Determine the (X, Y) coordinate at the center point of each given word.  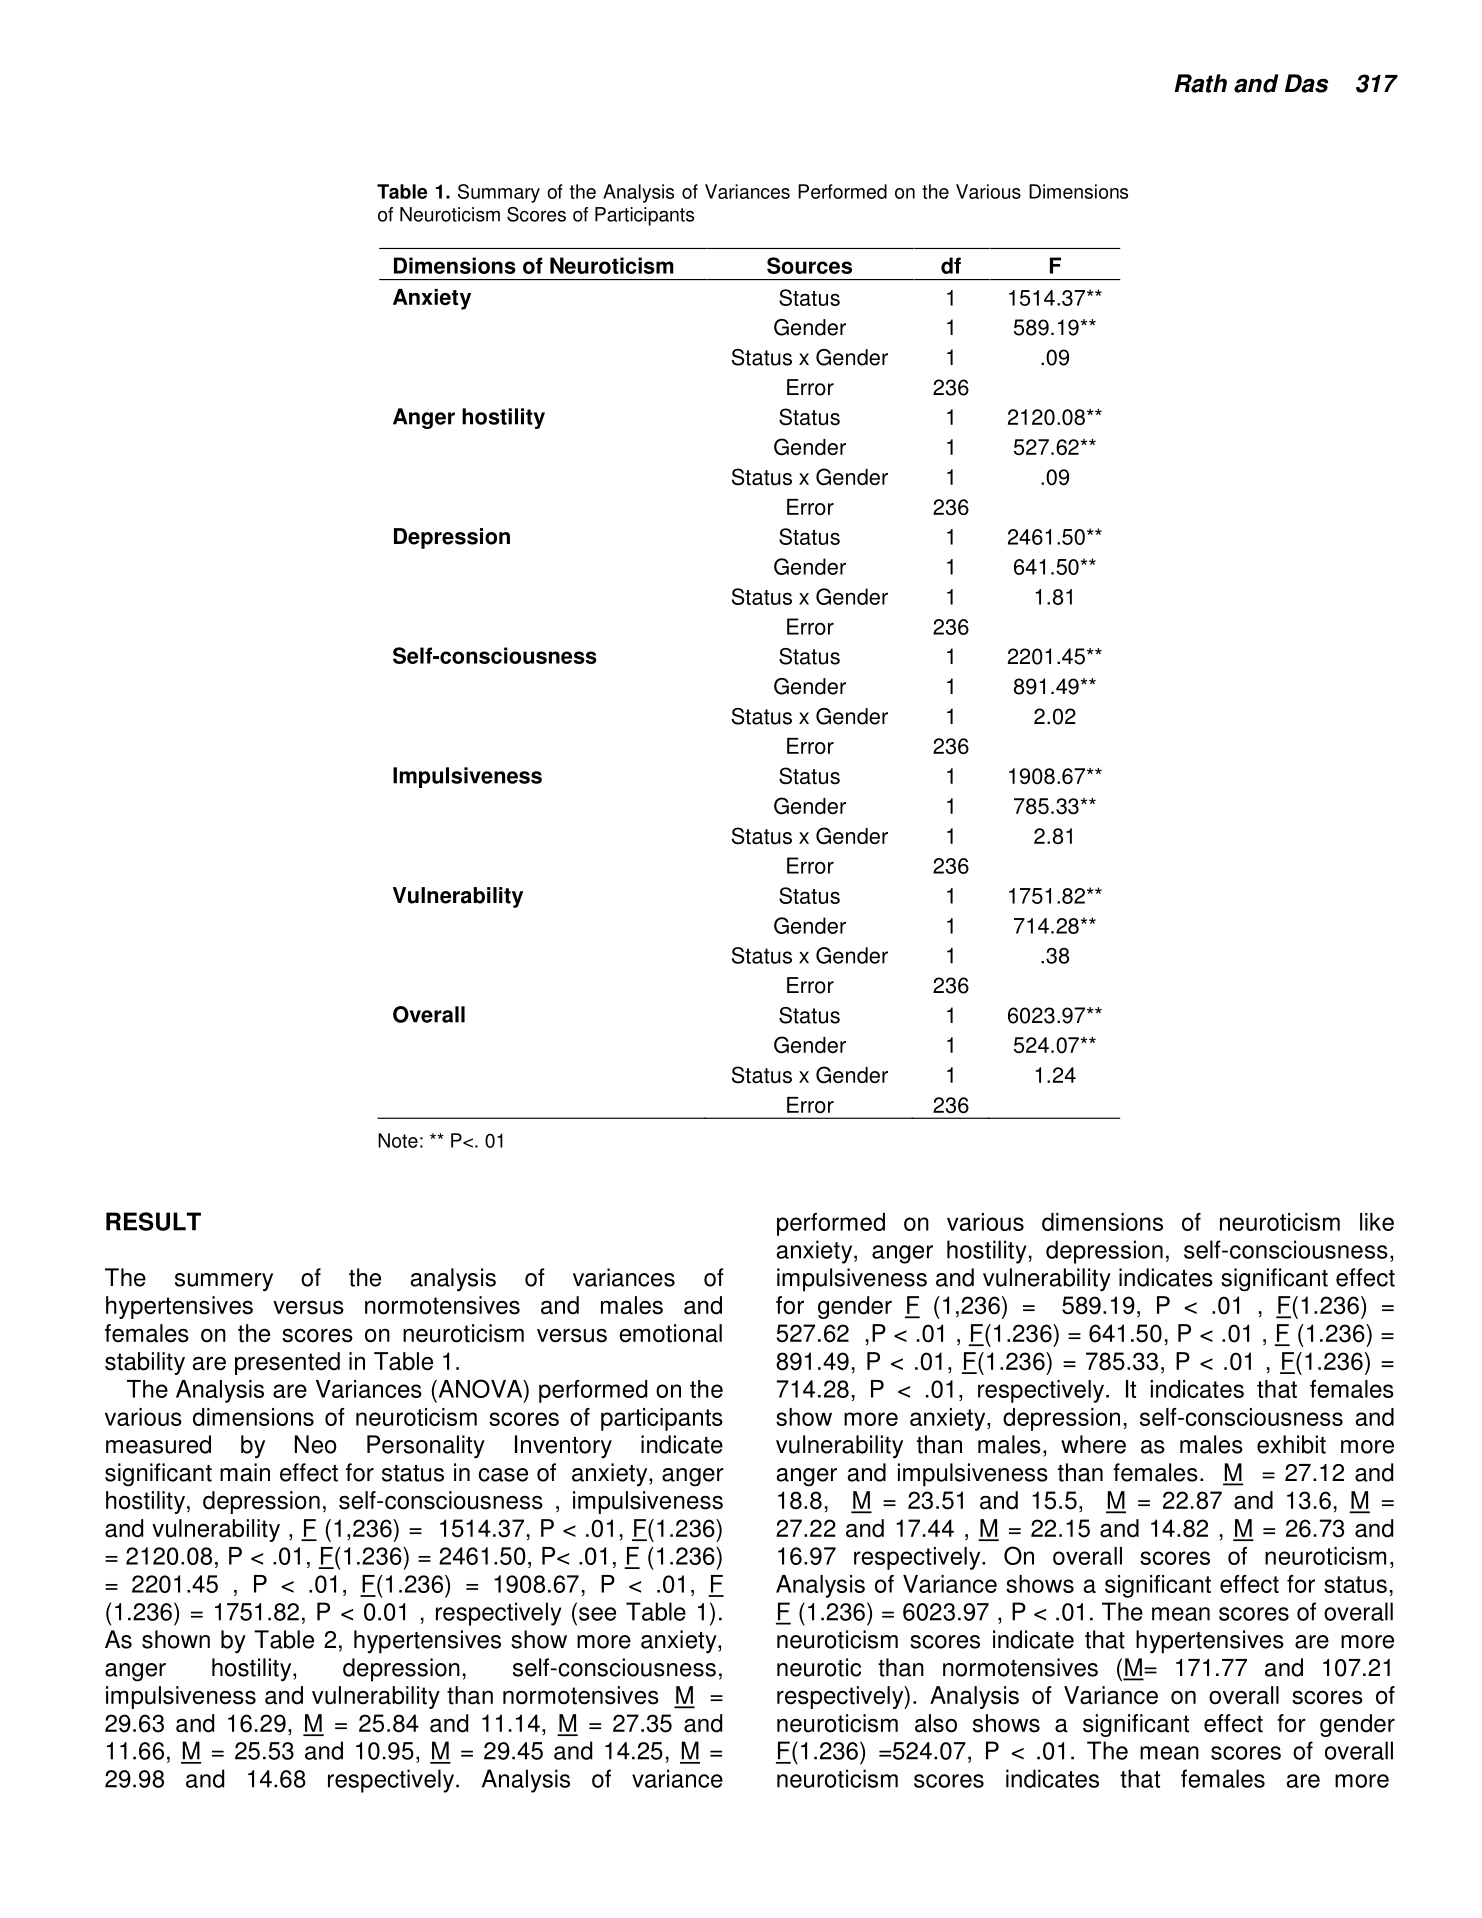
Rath (1200, 83)
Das (1306, 83)
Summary (499, 193)
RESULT (153, 1221)
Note (398, 1140)
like (1377, 1222)
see (597, 1614)
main (245, 1472)
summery (224, 1282)
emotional (670, 1333)
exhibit (1291, 1444)
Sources (809, 265)
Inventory (563, 1446)
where (1093, 1444)
